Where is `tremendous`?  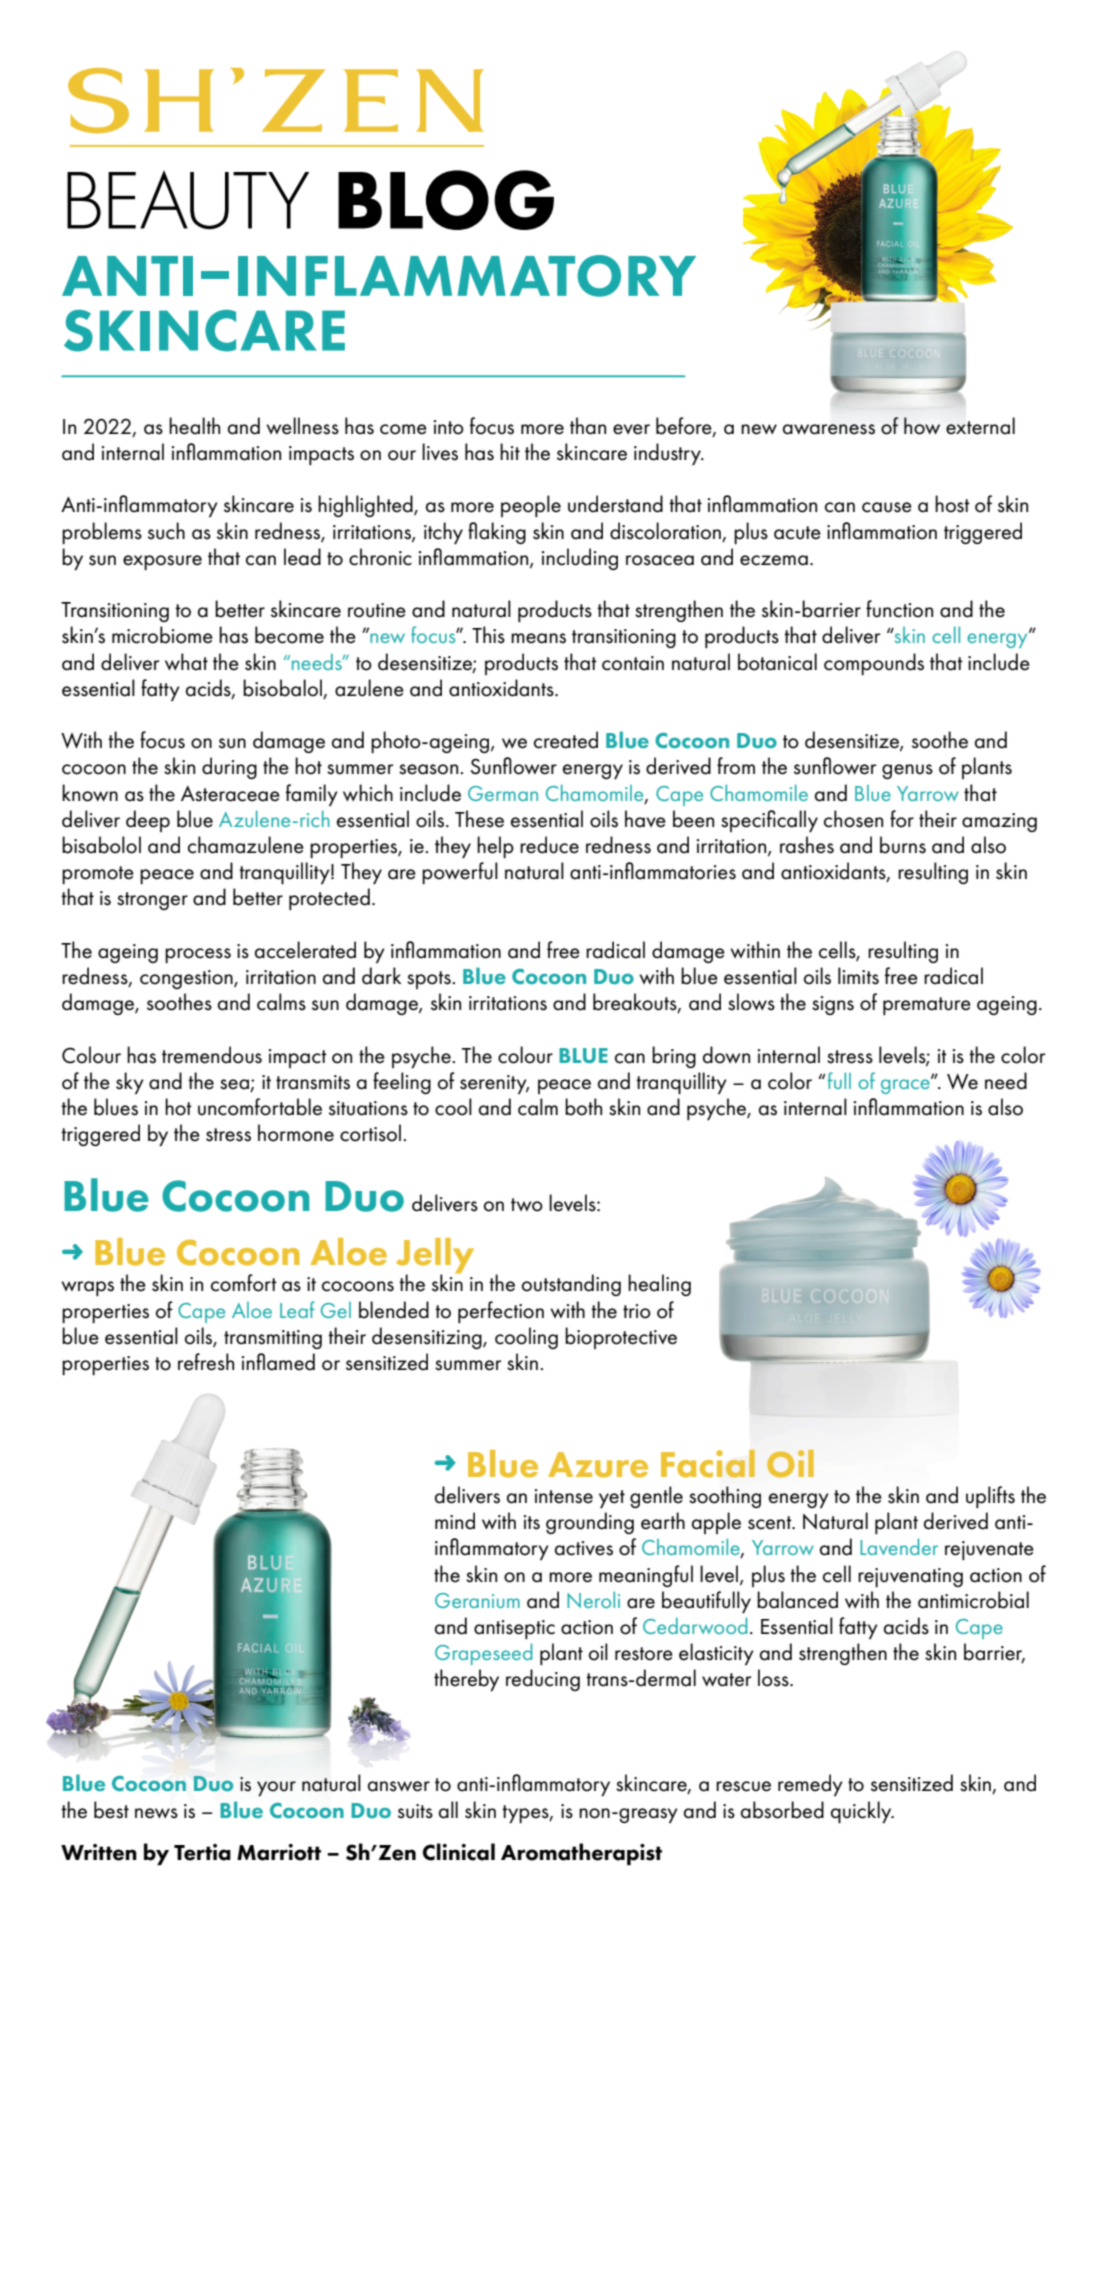
tremendous is located at coordinates (212, 1055).
